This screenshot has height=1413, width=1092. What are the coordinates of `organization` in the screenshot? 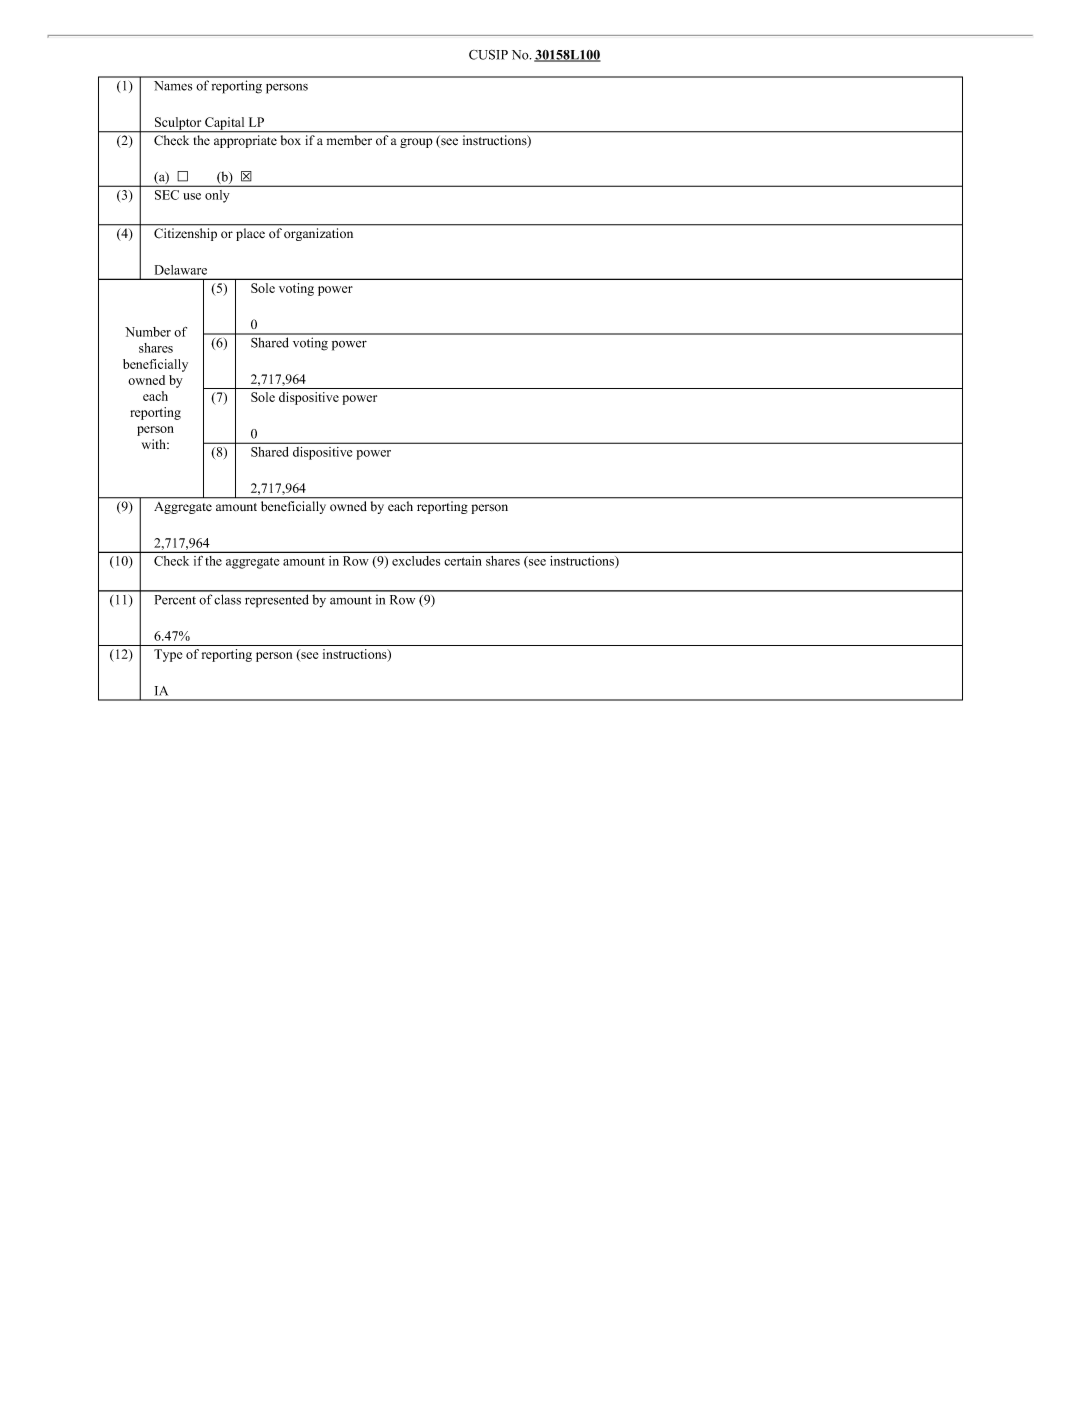 It's located at (318, 234).
